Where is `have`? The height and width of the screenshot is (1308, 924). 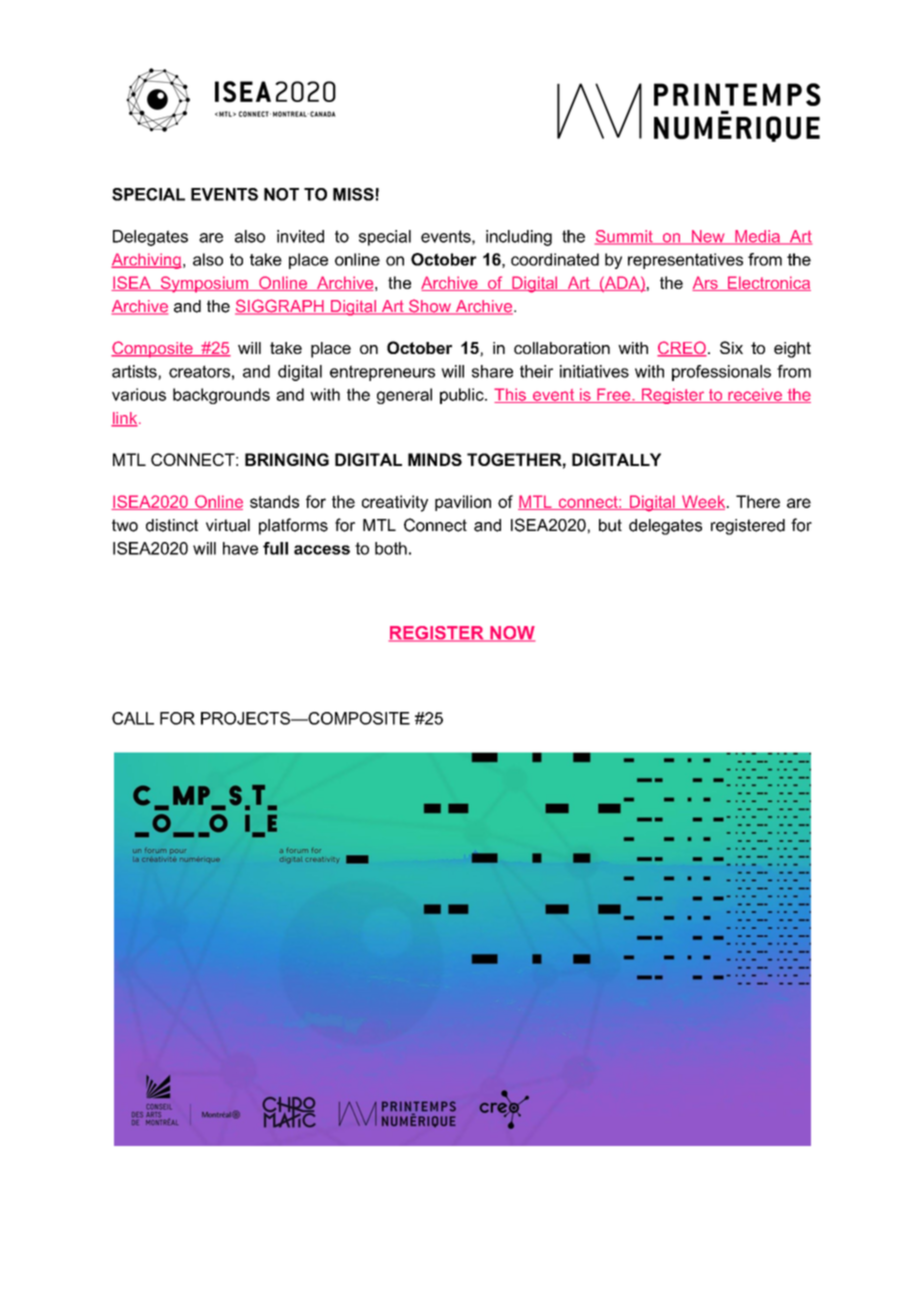 have is located at coordinates (240, 548).
